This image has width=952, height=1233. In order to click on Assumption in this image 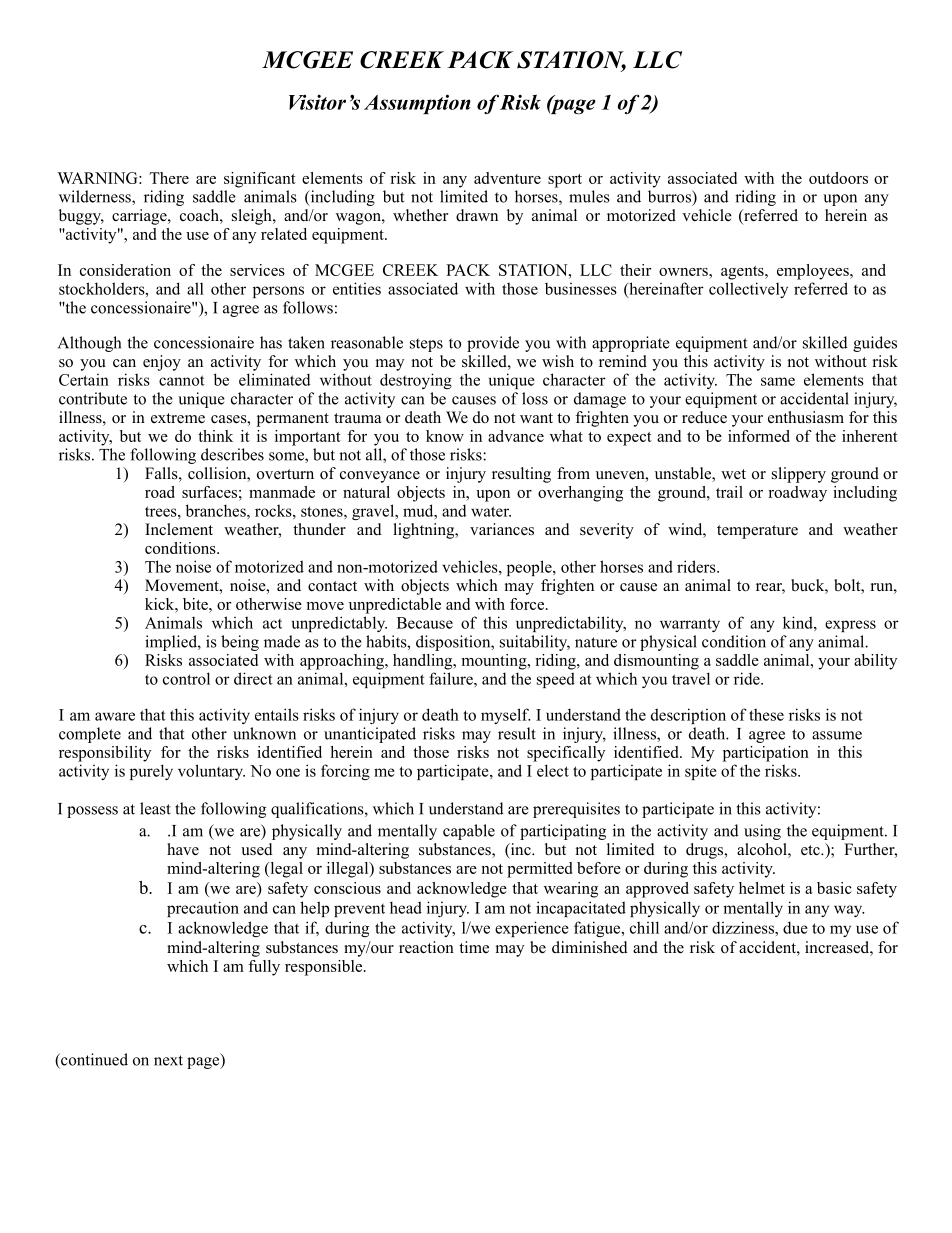, I will do `click(417, 104)`.
